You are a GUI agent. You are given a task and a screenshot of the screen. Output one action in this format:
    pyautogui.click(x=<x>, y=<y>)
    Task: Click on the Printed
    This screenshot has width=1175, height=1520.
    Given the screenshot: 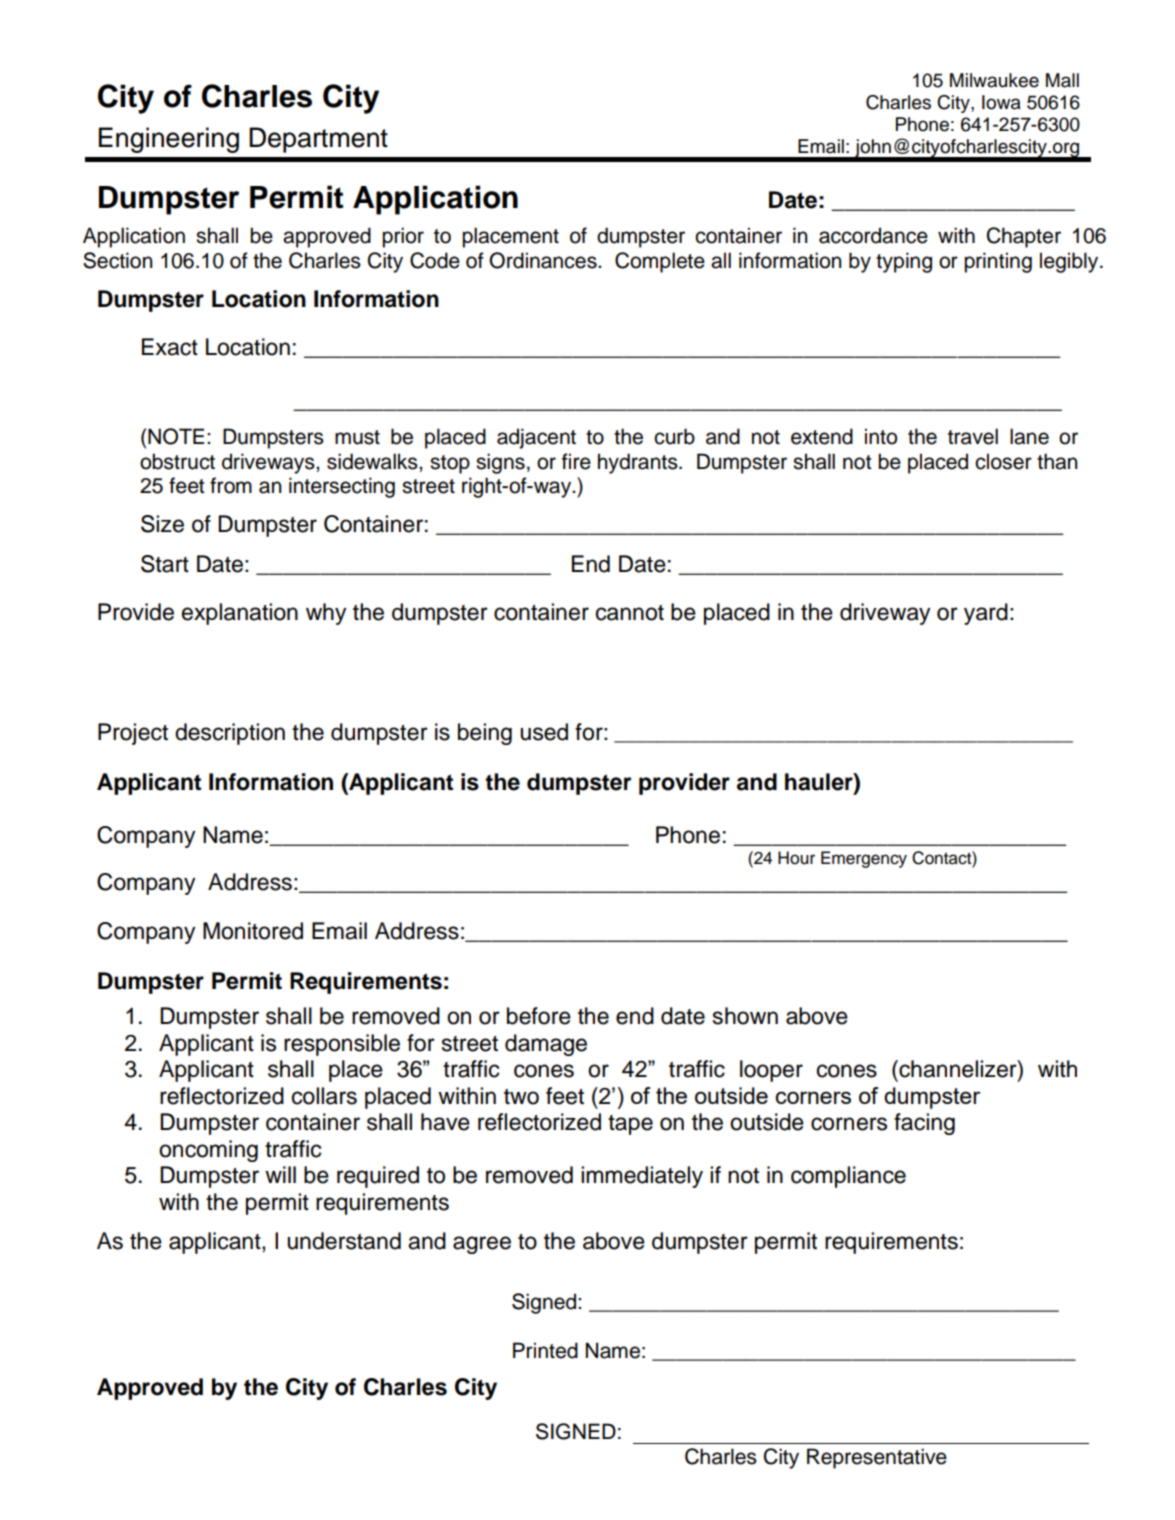 What is the action you would take?
    pyautogui.click(x=545, y=1350)
